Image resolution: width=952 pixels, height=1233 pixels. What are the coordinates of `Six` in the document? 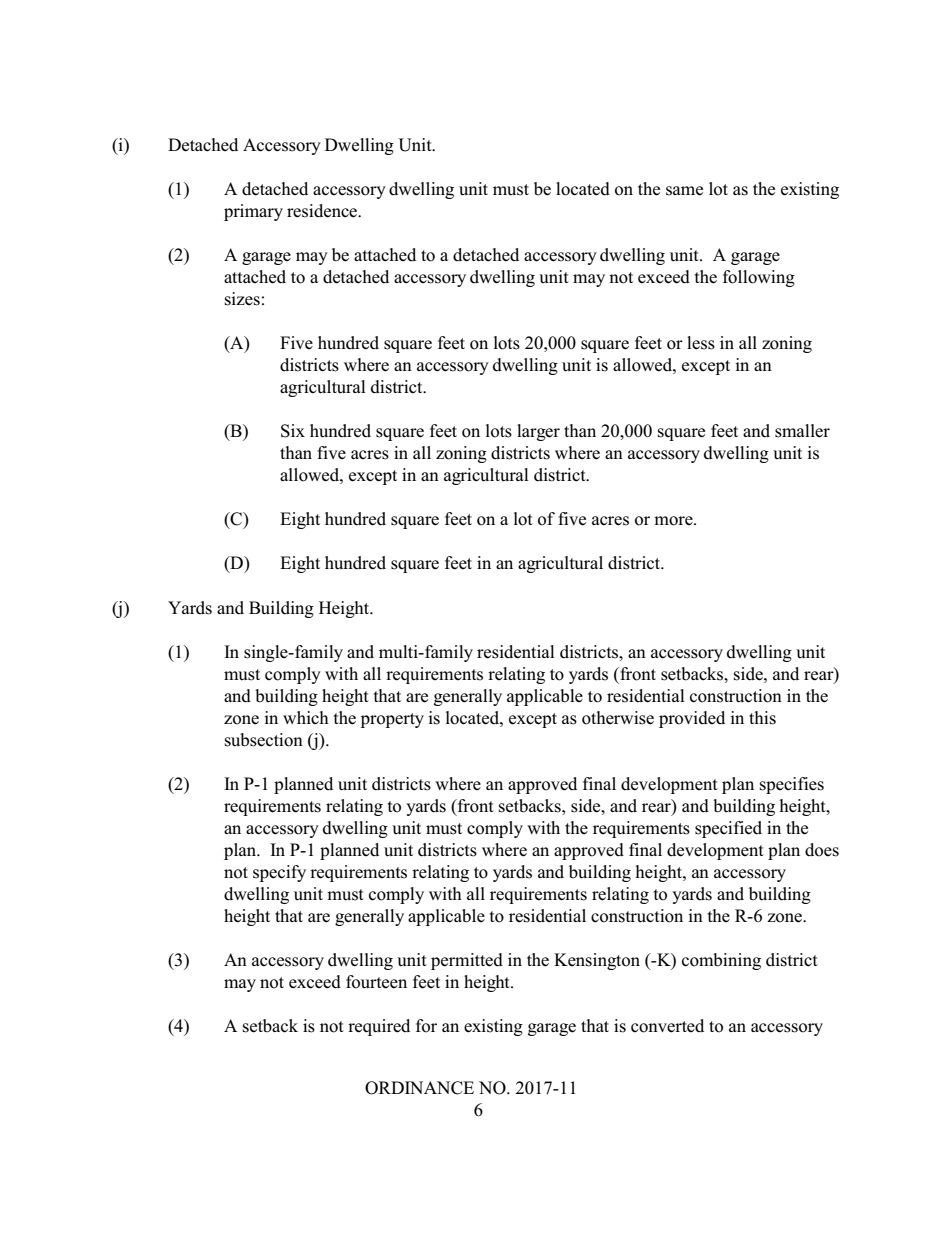 It's located at (293, 431).
